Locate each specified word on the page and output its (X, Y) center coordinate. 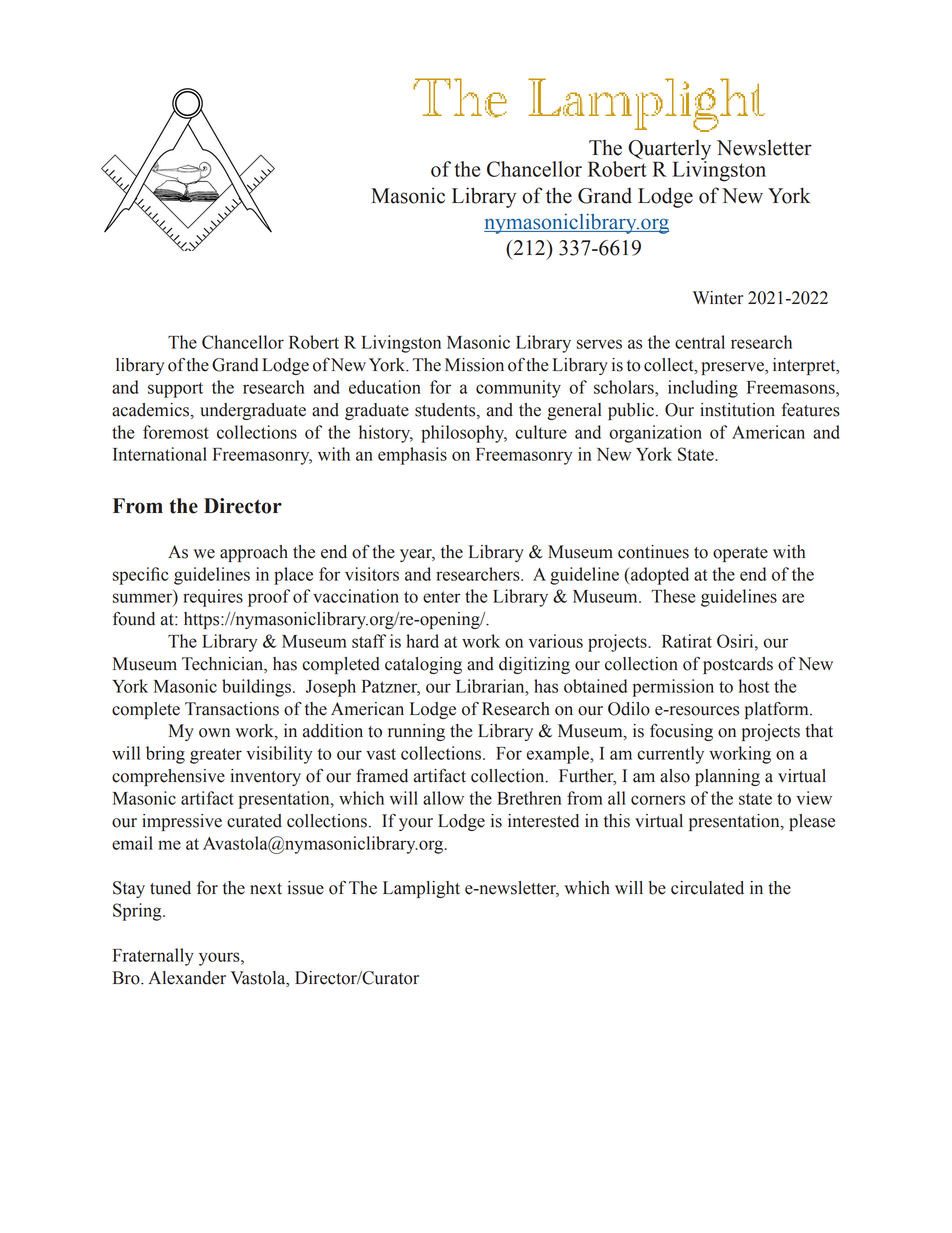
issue (306, 888)
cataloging (423, 665)
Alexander (187, 978)
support (175, 390)
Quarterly (669, 151)
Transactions (232, 709)
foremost (176, 432)
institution (737, 410)
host (754, 686)
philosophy (464, 434)
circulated (707, 888)
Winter (718, 298)
